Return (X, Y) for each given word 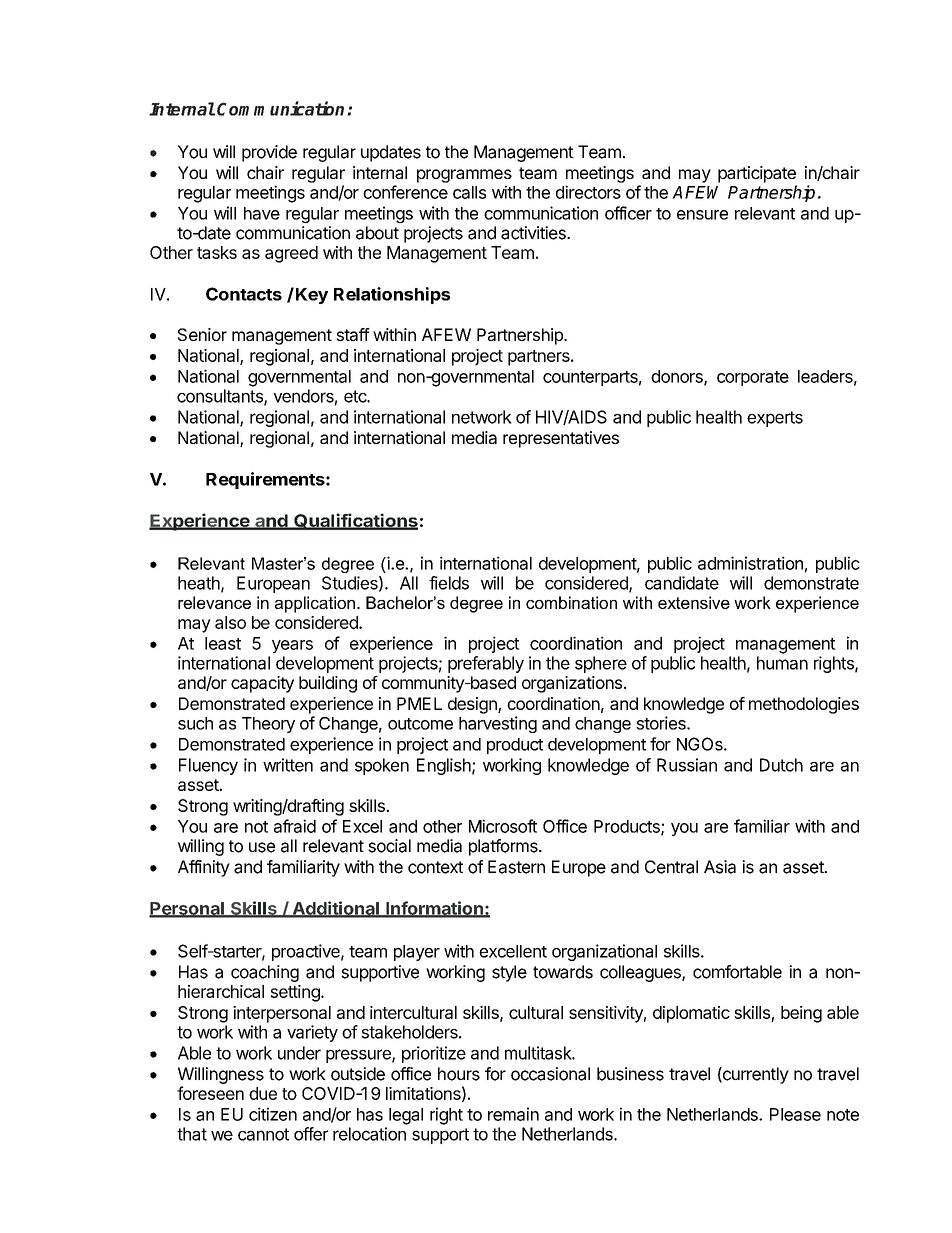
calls (469, 192)
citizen (273, 1114)
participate (757, 174)
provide (269, 153)
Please (795, 1114)
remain (513, 1114)
